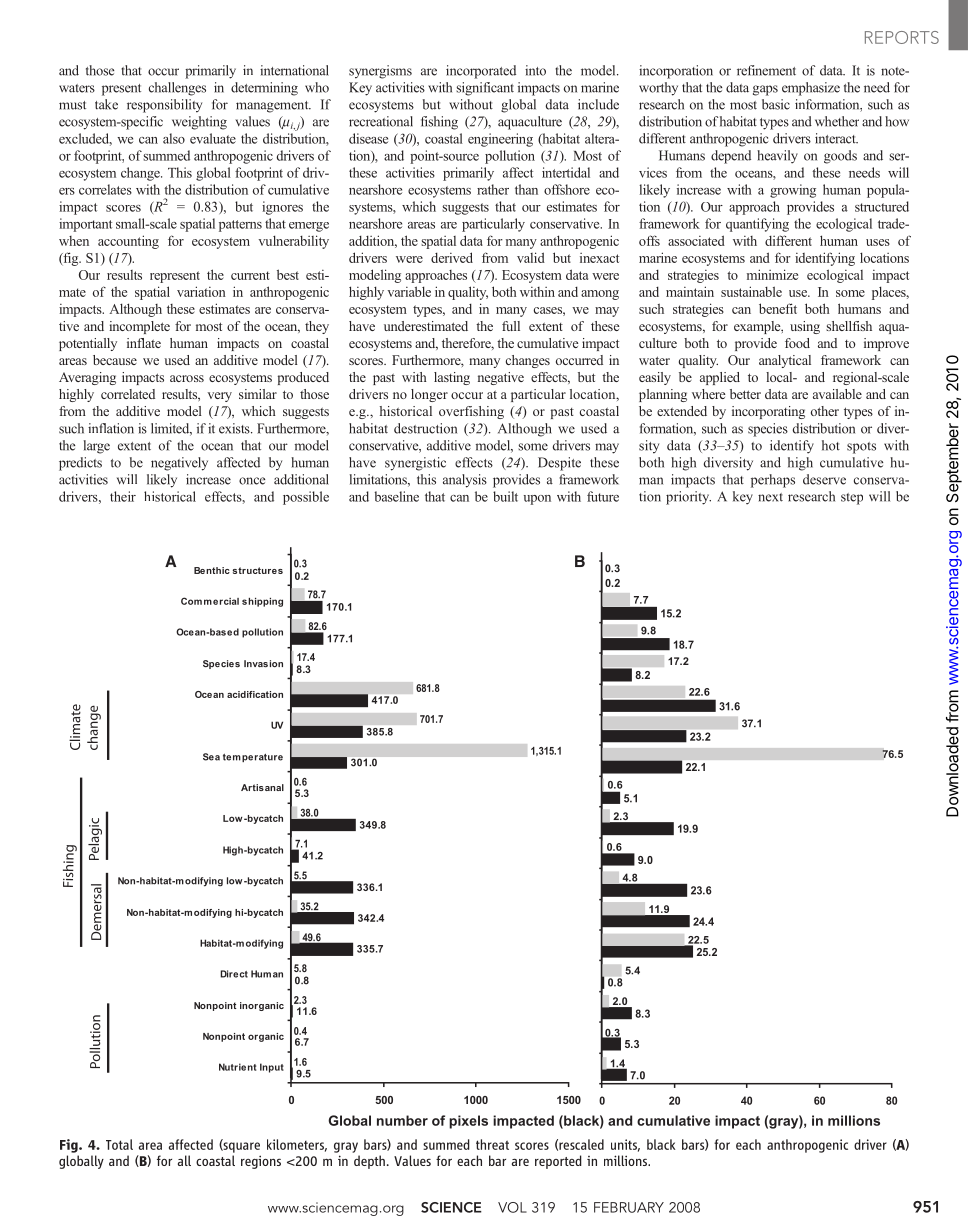 This image has height=1232, width=968. I want to click on challenges, so click(177, 89).
